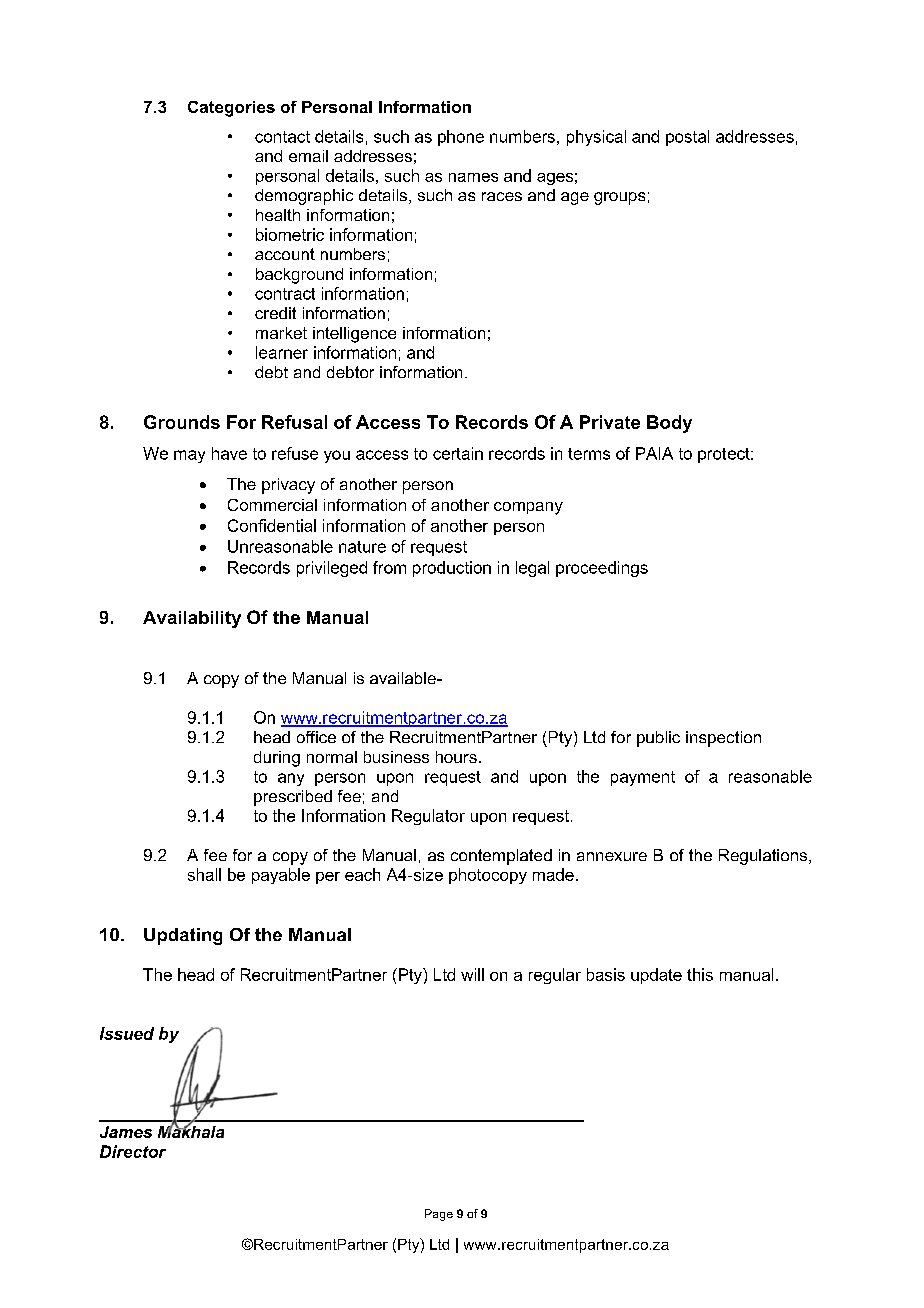  I want to click on Categories, so click(231, 109).
